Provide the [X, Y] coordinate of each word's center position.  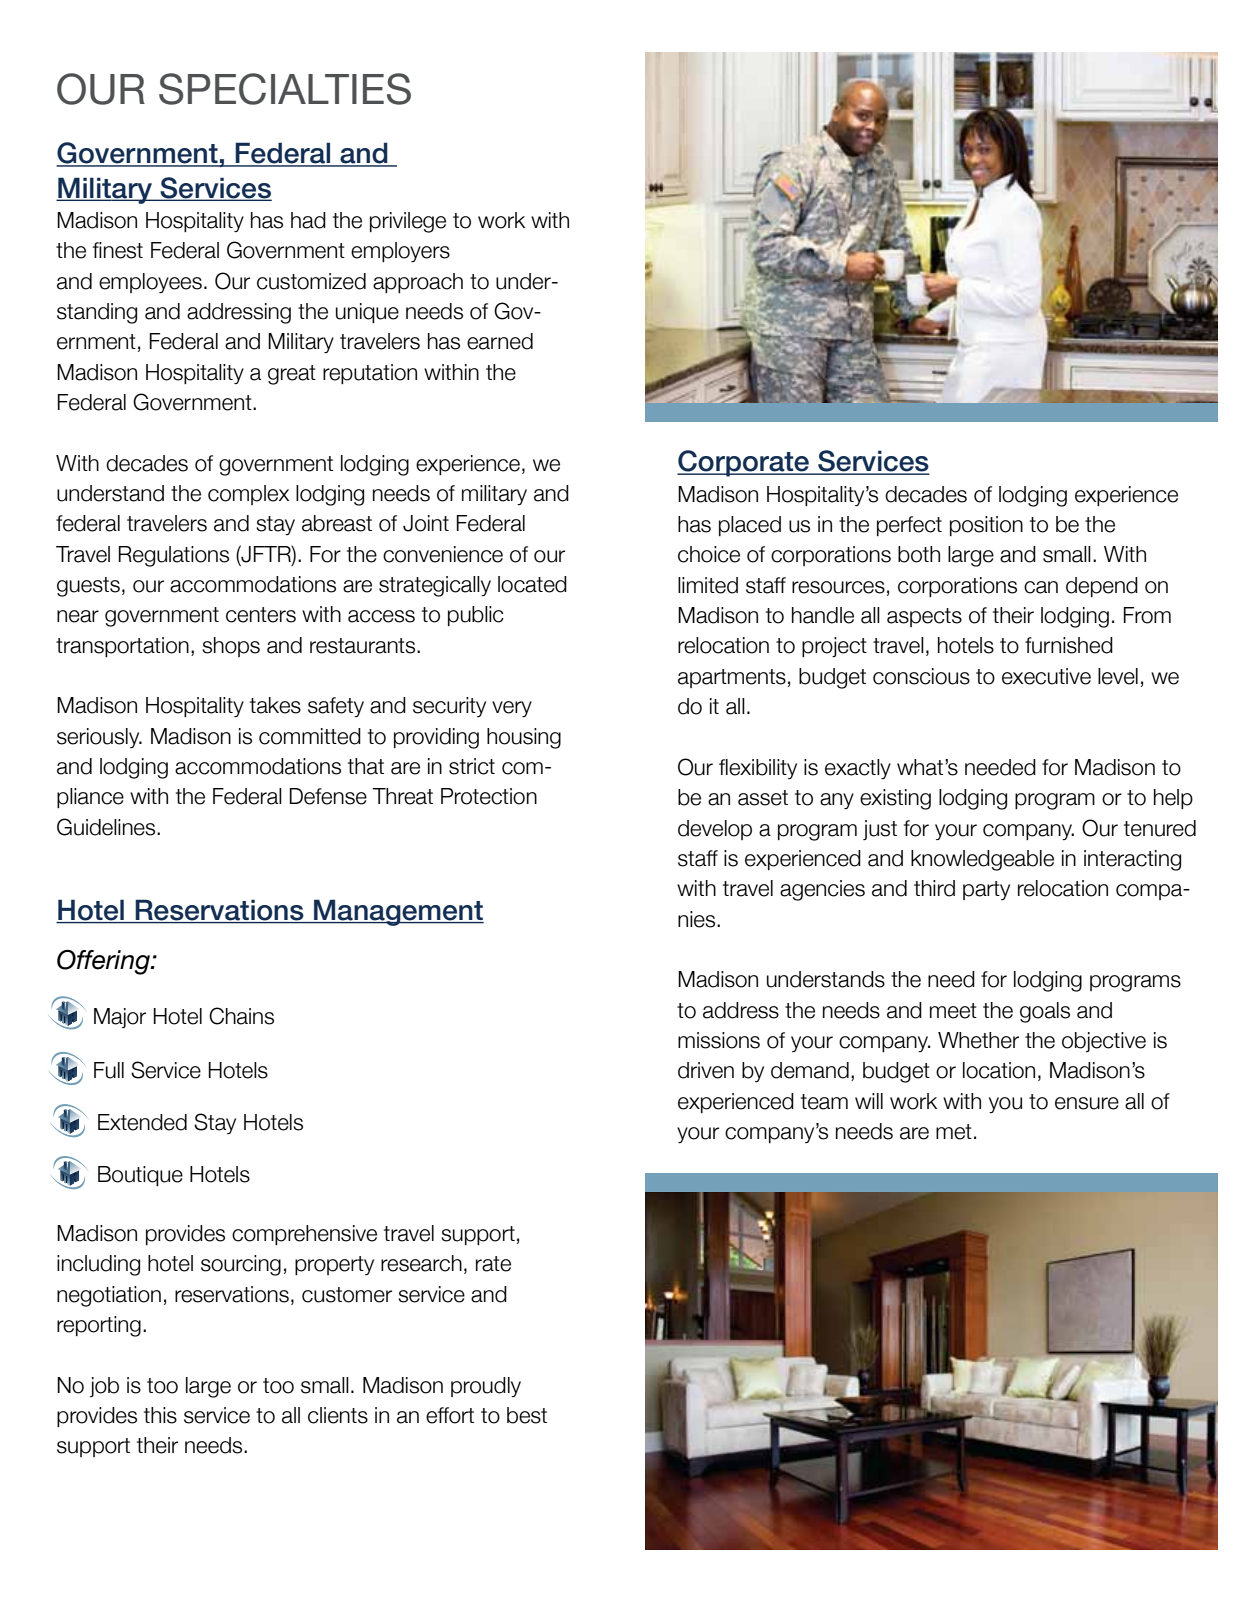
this [160, 1415]
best [527, 1415]
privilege [408, 222]
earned [500, 341]
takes [275, 705]
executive [1046, 676]
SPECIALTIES [285, 89]
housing [524, 738]
